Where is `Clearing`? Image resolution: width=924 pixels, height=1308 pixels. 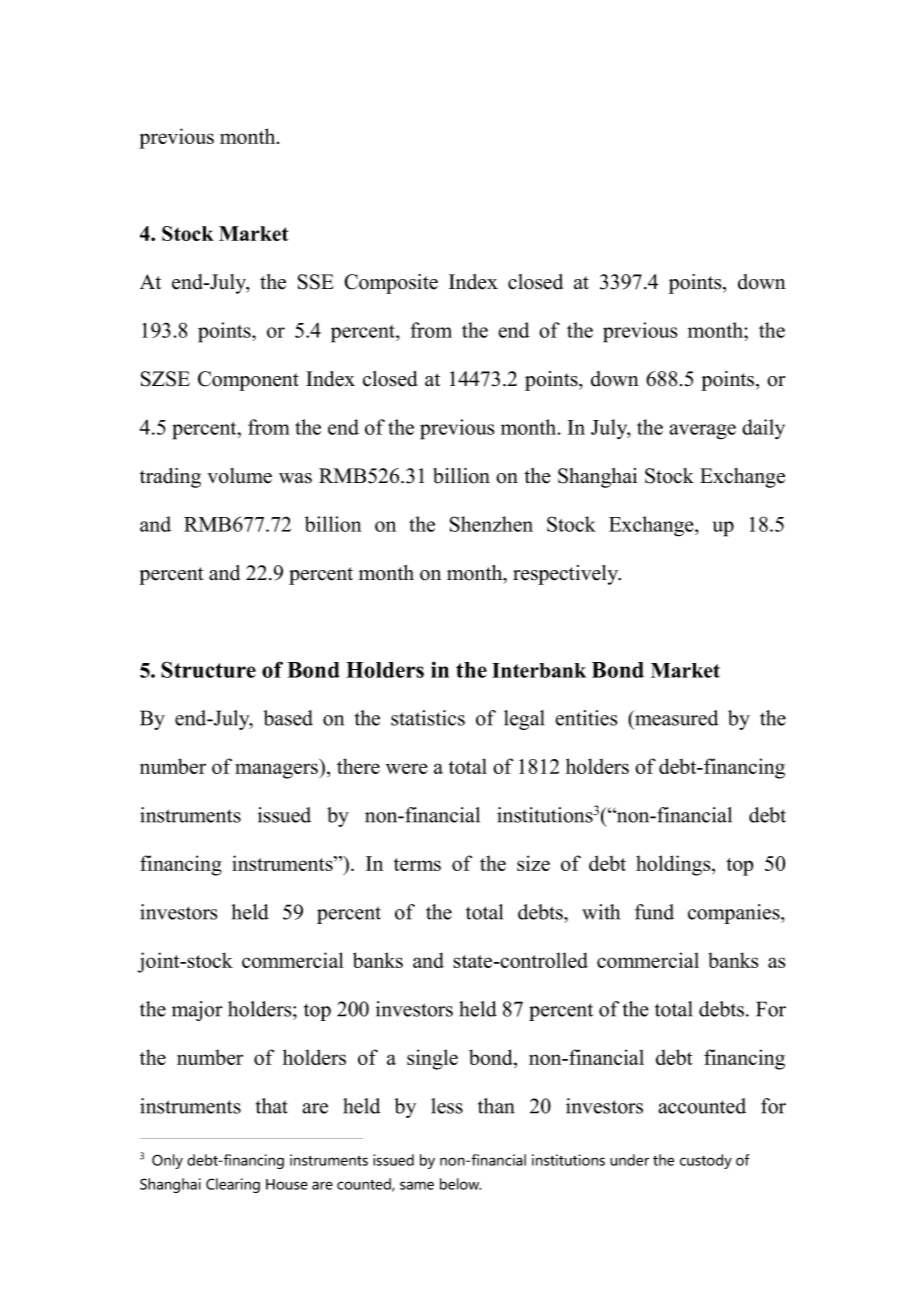
Clearing is located at coordinates (233, 1185).
